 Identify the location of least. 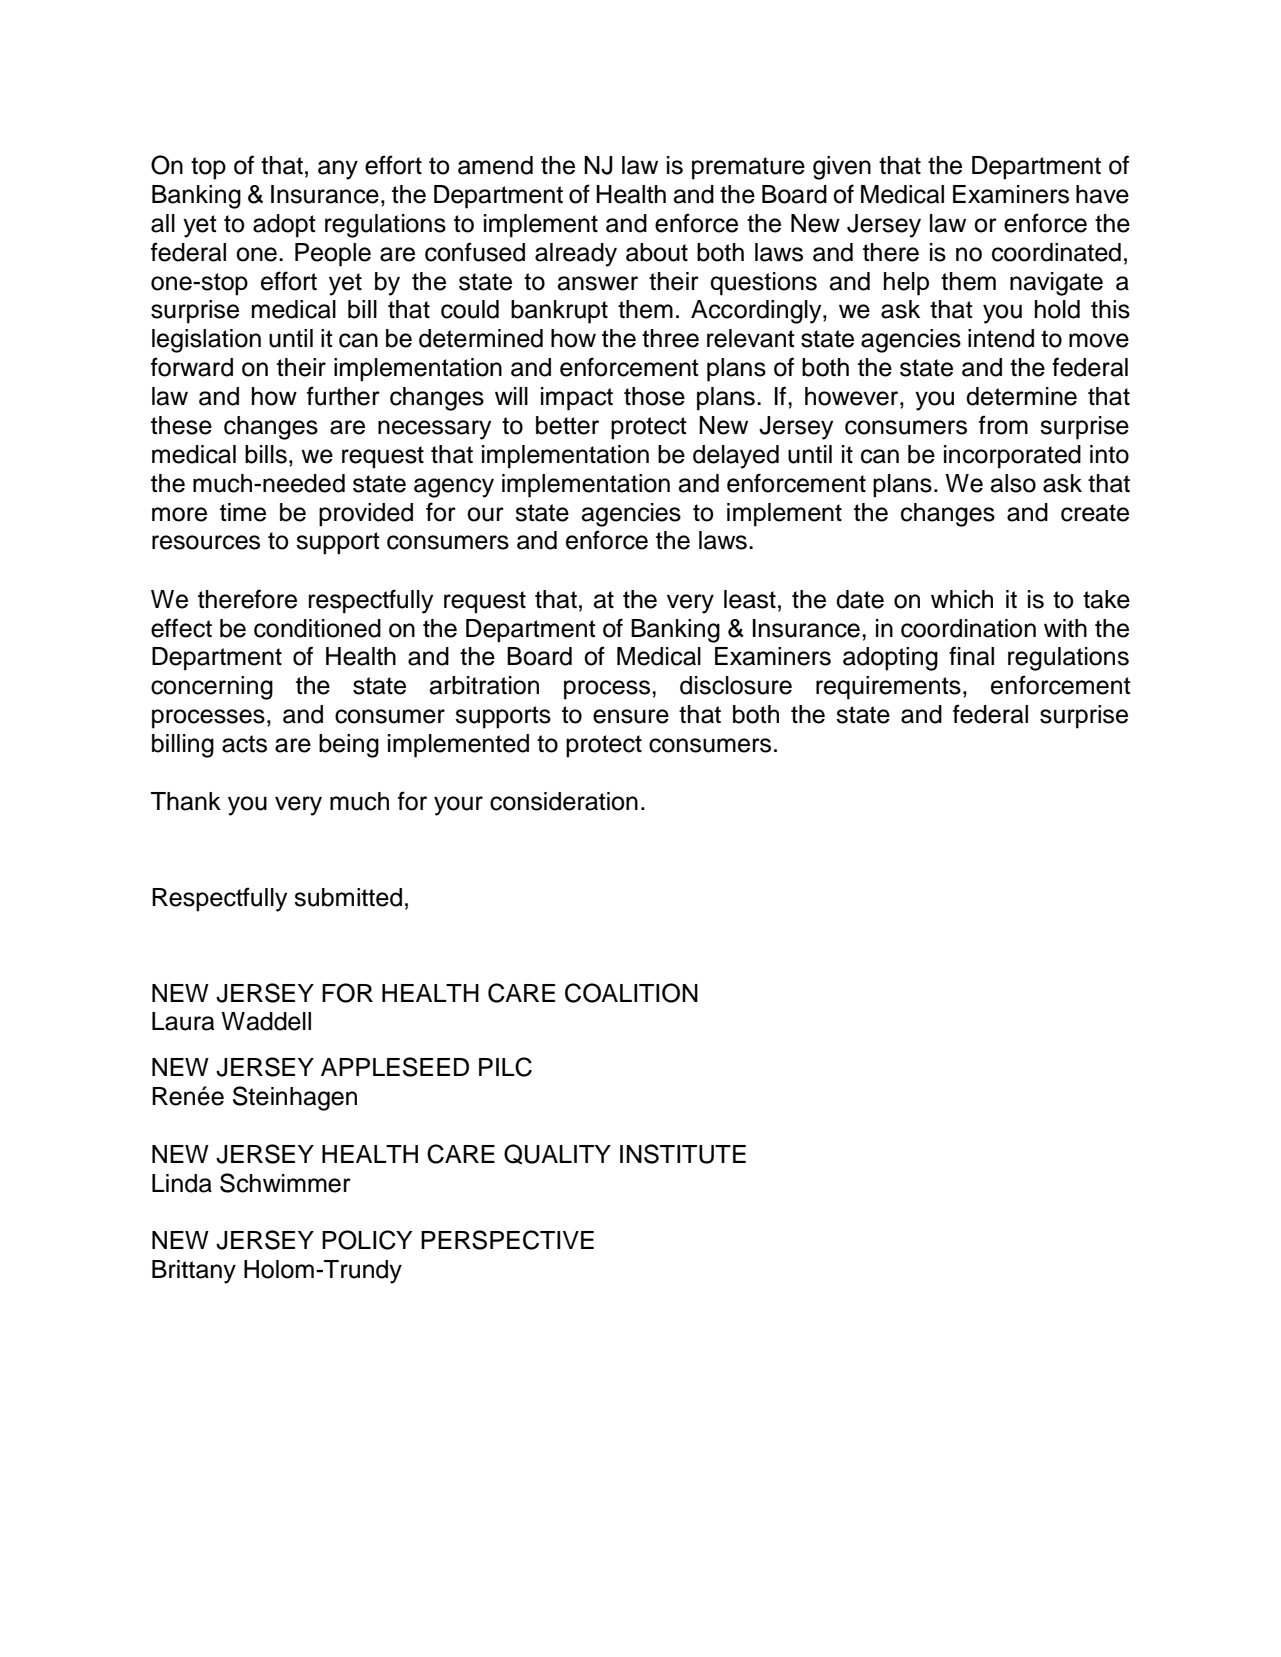
(750, 599).
